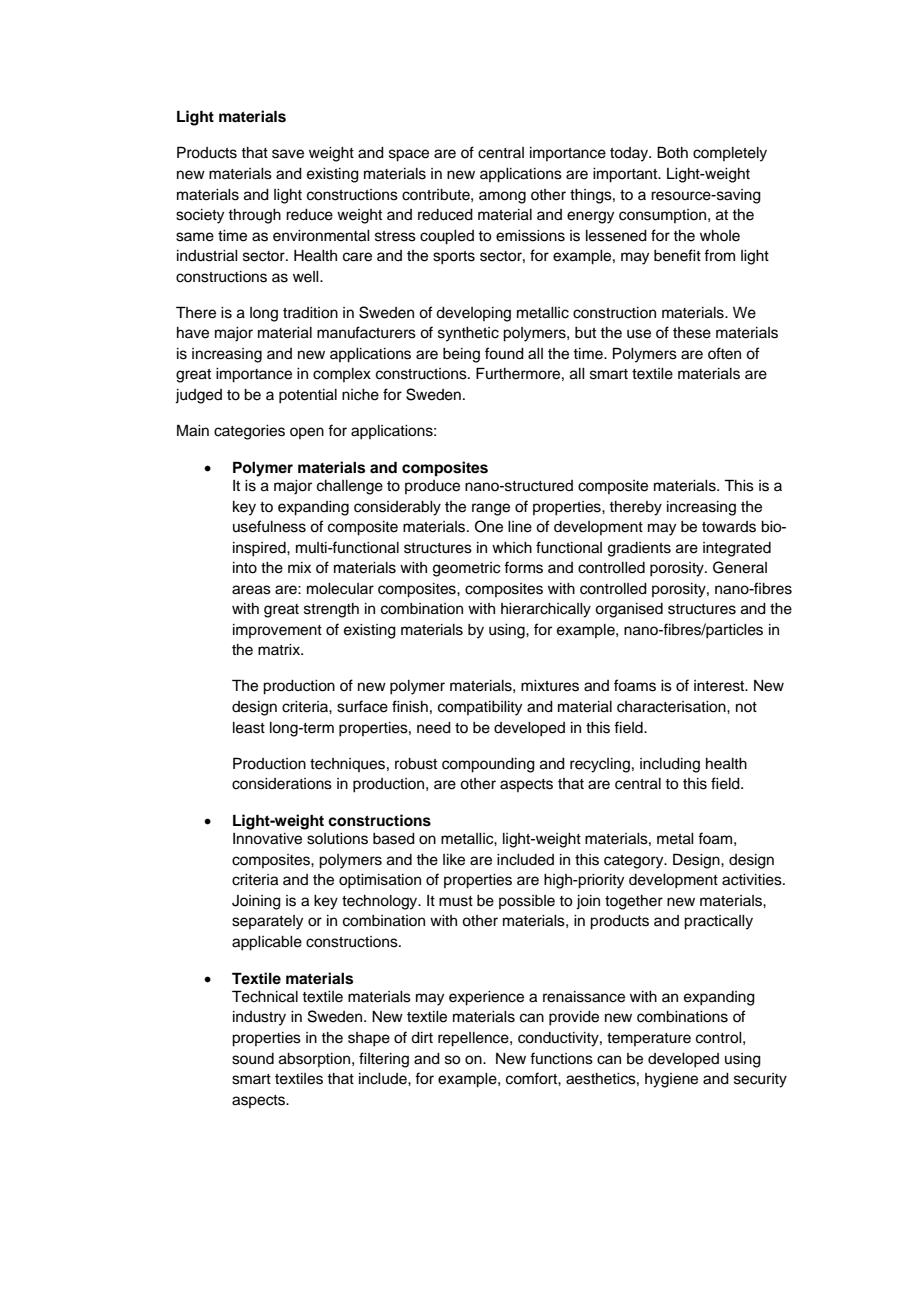 This image has width=924, height=1308. Describe the element at coordinates (277, 631) in the image. I see `improvement` at that location.
